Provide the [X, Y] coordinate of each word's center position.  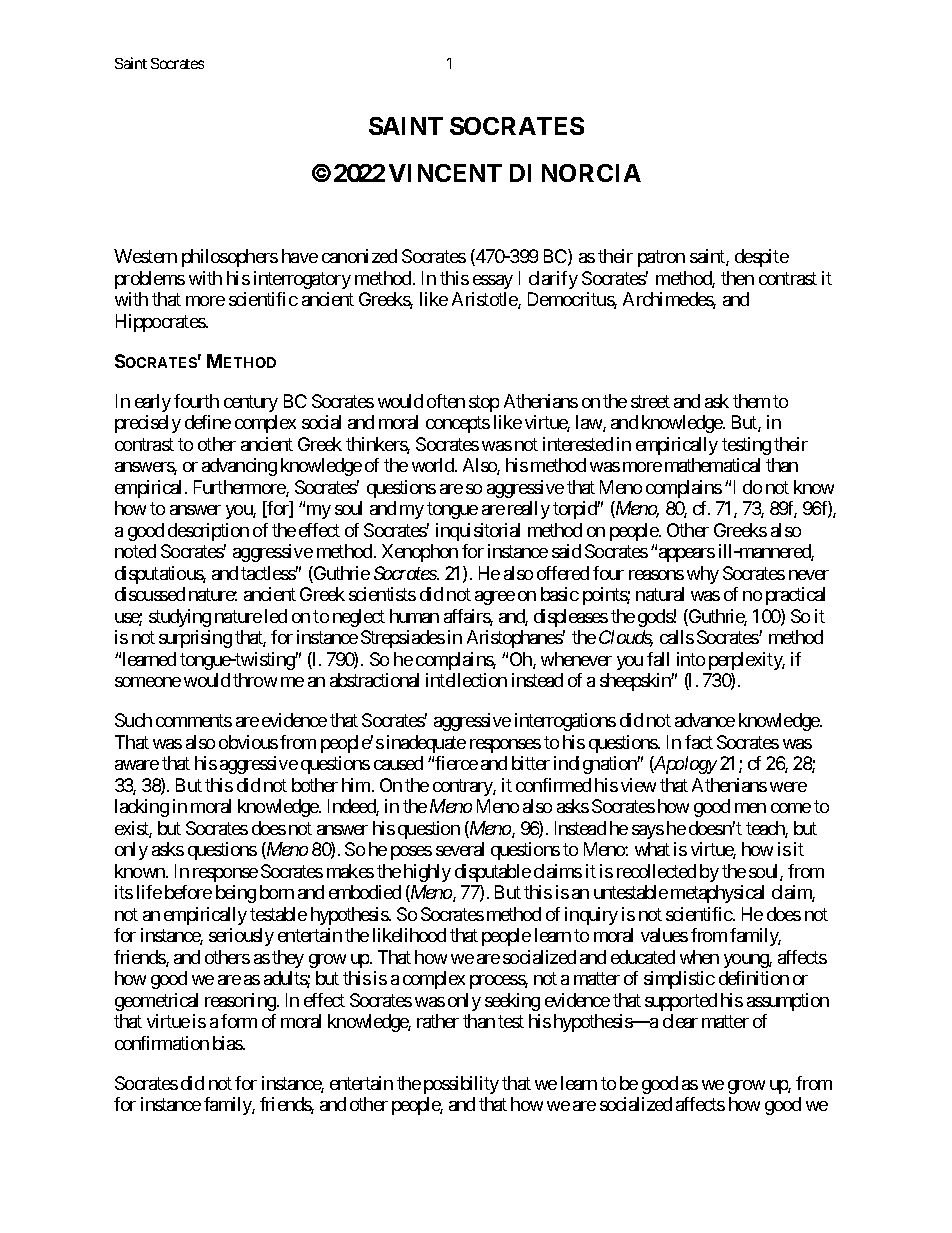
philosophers [230, 258]
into [691, 659]
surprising [195, 639]
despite [762, 258]
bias [228, 1043]
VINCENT [445, 173]
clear [680, 1021]
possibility [461, 1085]
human [414, 616]
